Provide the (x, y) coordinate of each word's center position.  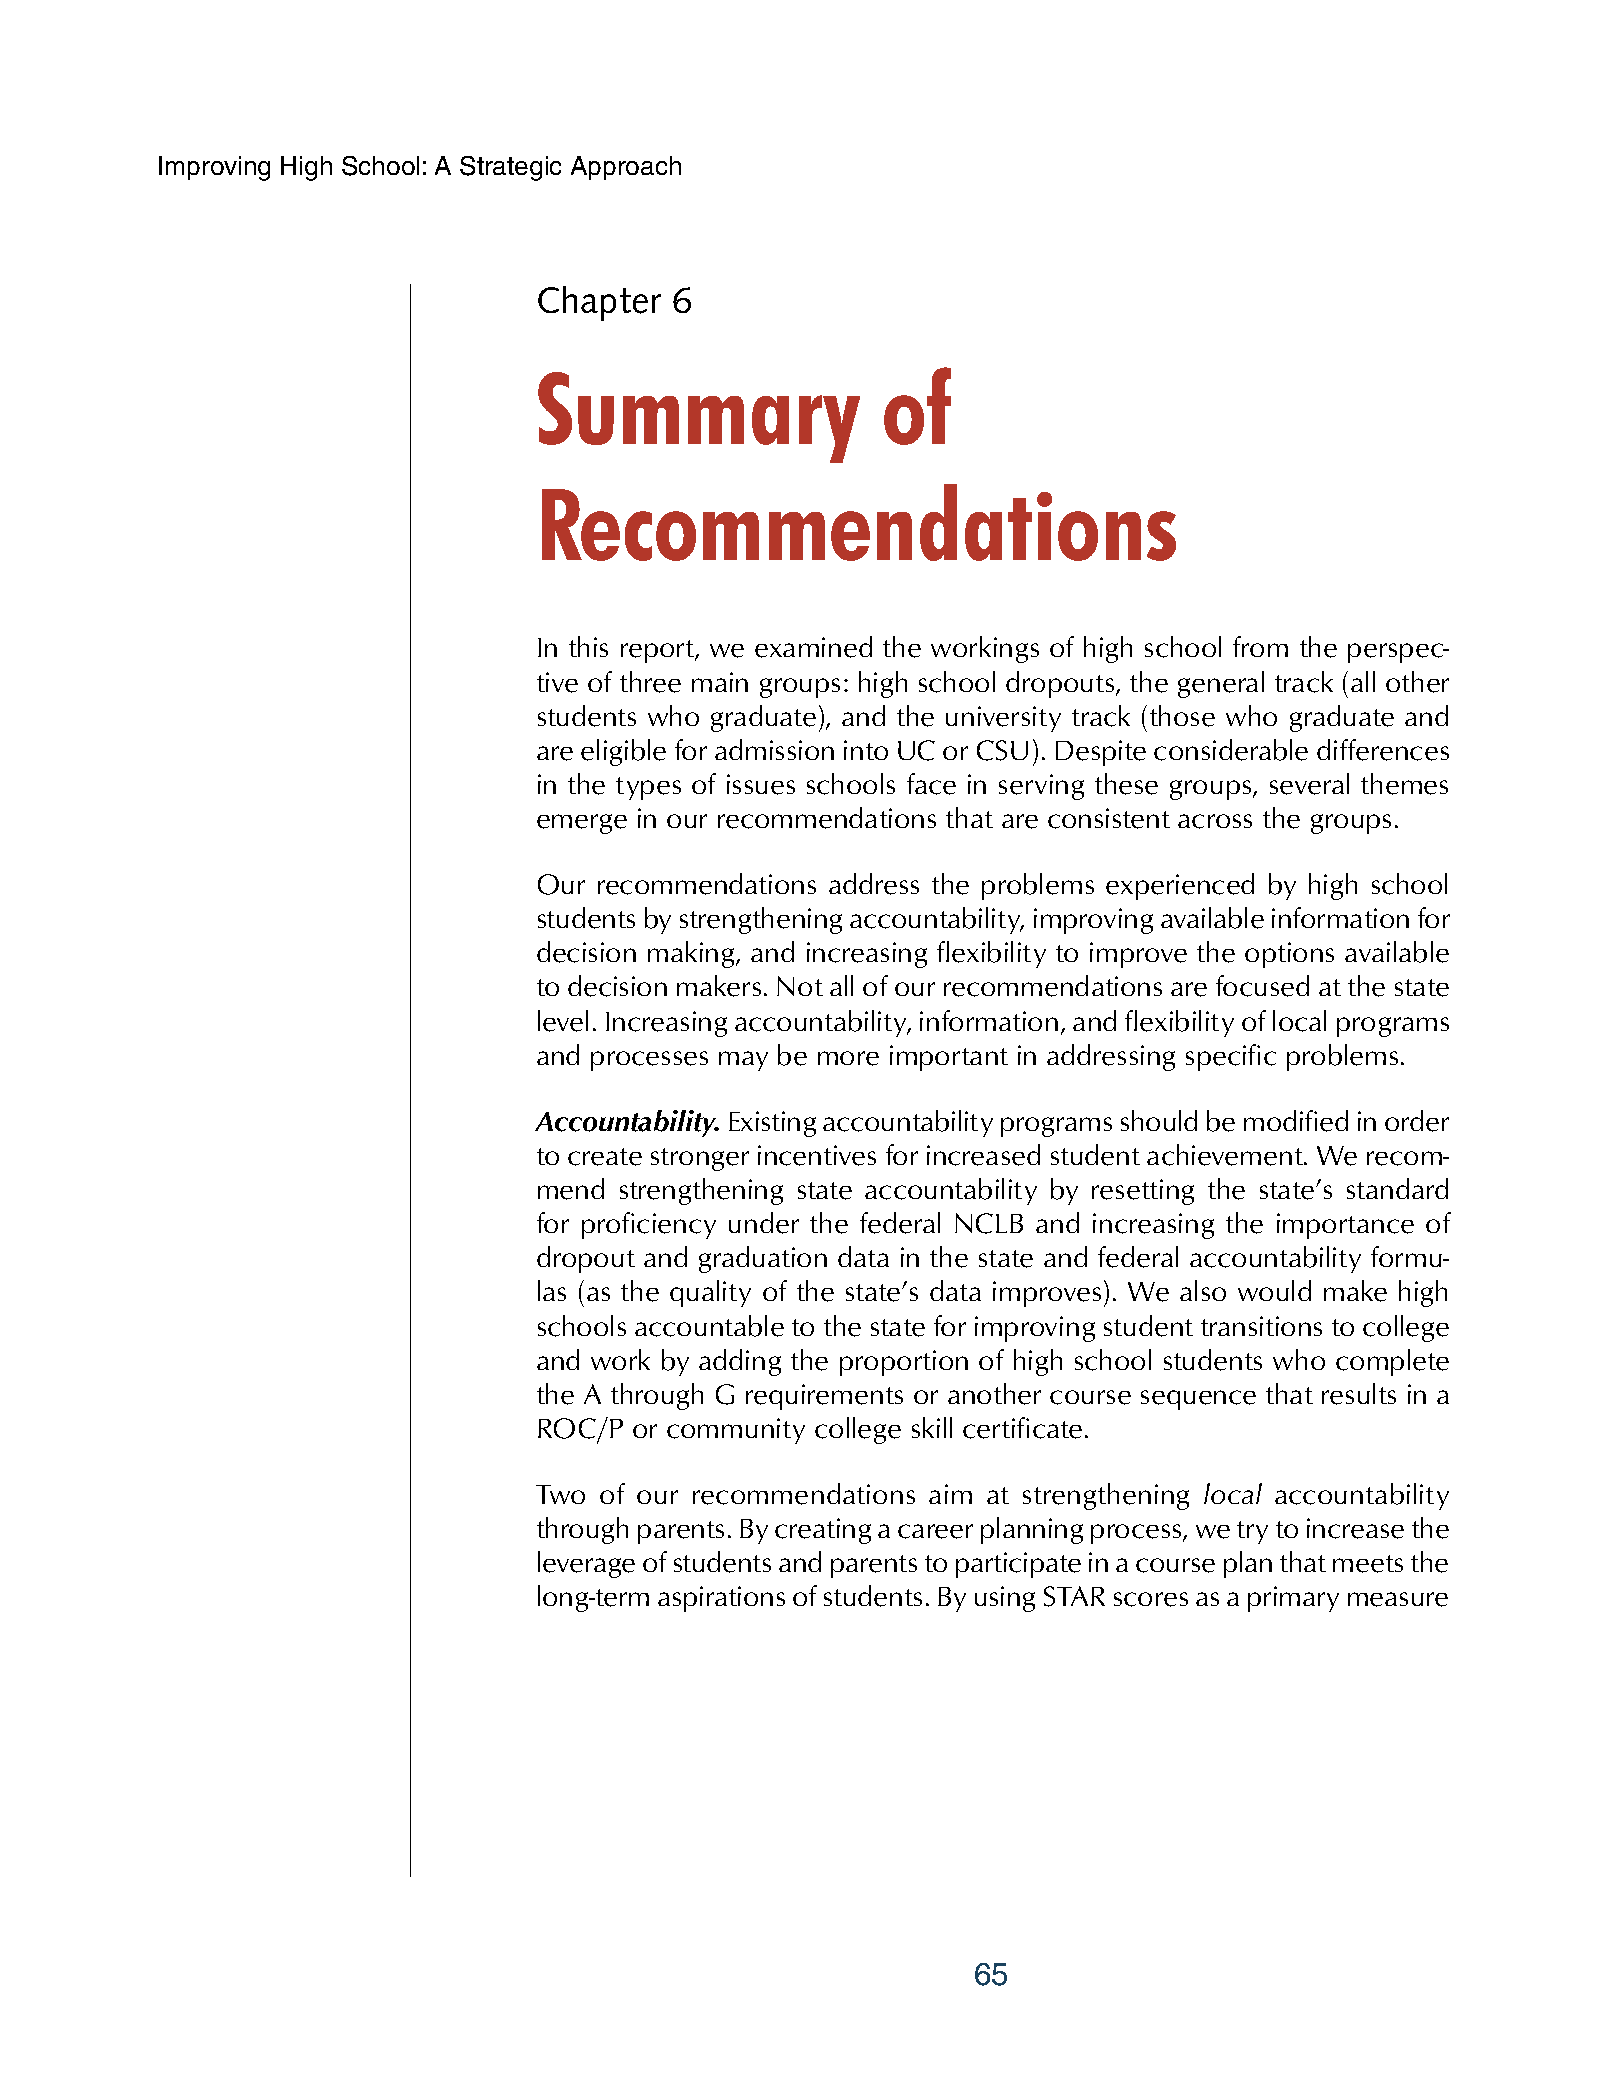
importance (1345, 1226)
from (1260, 646)
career (935, 1531)
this (588, 646)
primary (1293, 1599)
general (1221, 684)
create (605, 1157)
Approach (626, 168)
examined (813, 647)
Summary (699, 417)
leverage (586, 1564)
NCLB (989, 1223)
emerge (582, 824)
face (931, 784)
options (1289, 955)
